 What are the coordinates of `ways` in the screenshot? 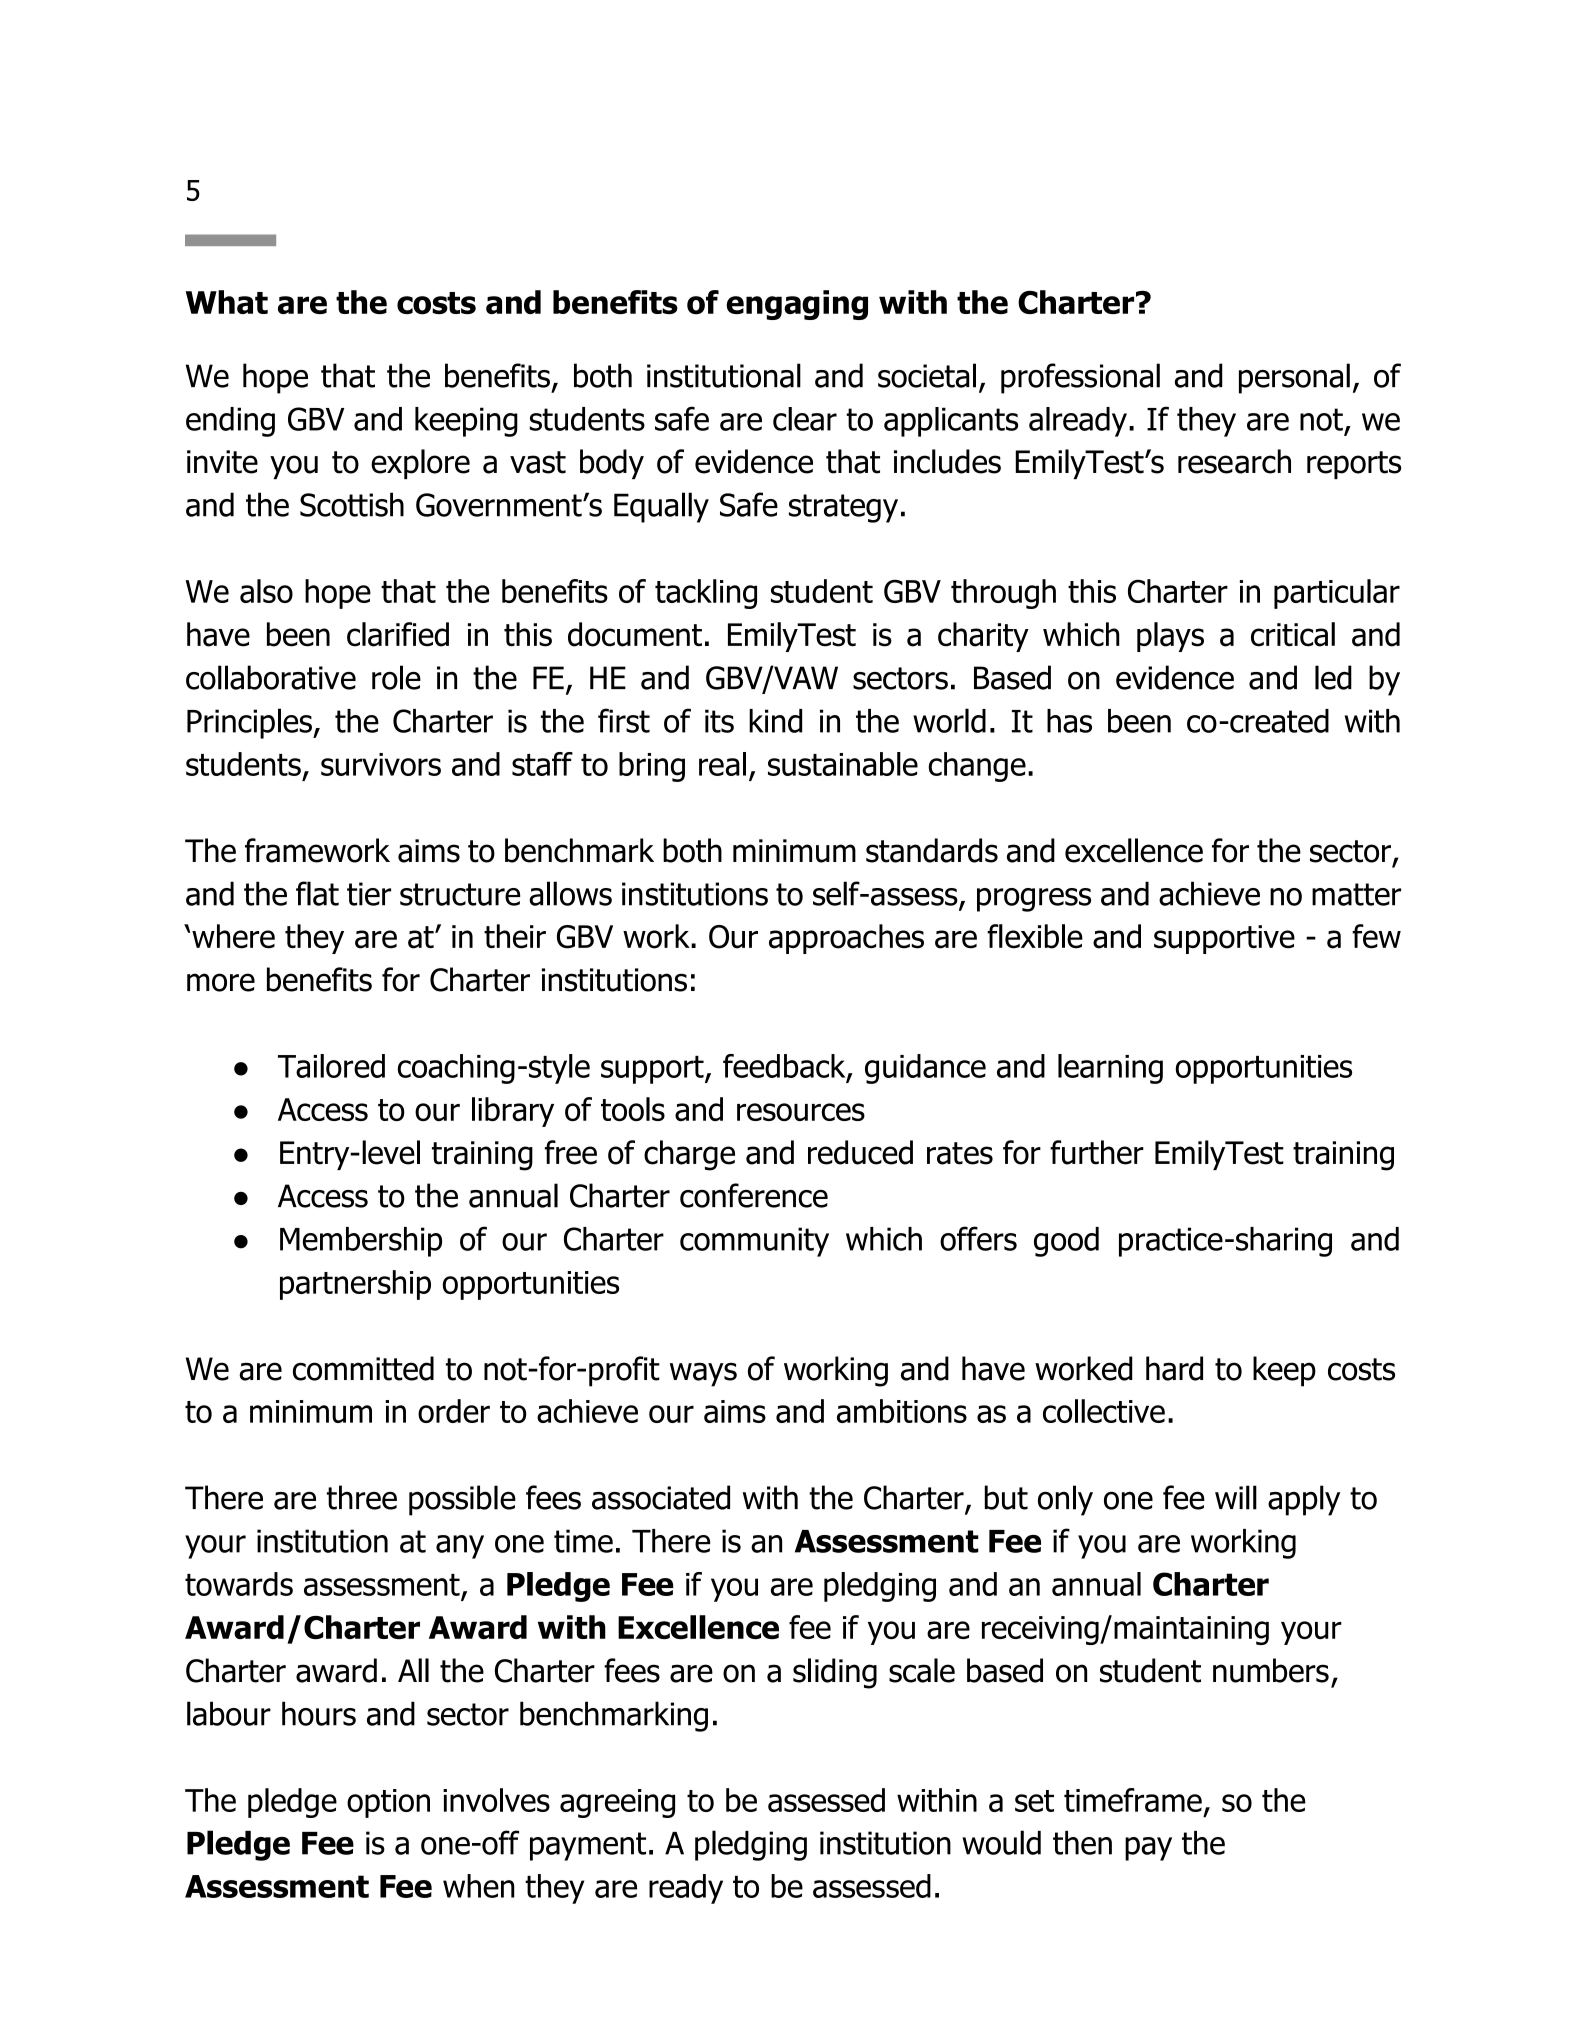 It's located at (703, 1374).
